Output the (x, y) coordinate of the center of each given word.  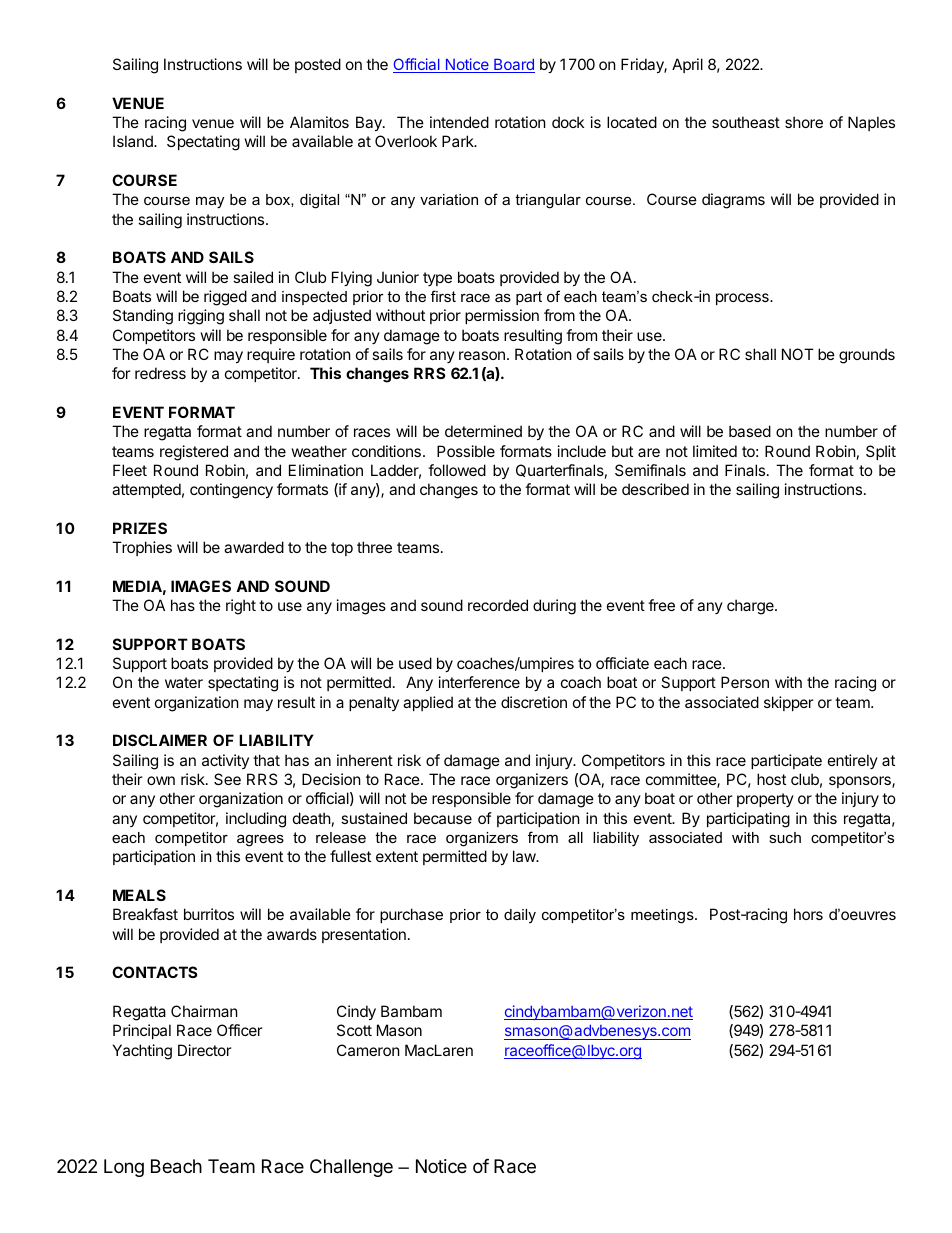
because (443, 818)
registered (194, 453)
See (227, 779)
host (771, 779)
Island (134, 141)
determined (483, 431)
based (750, 431)
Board (513, 66)
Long (124, 1168)
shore (804, 122)
